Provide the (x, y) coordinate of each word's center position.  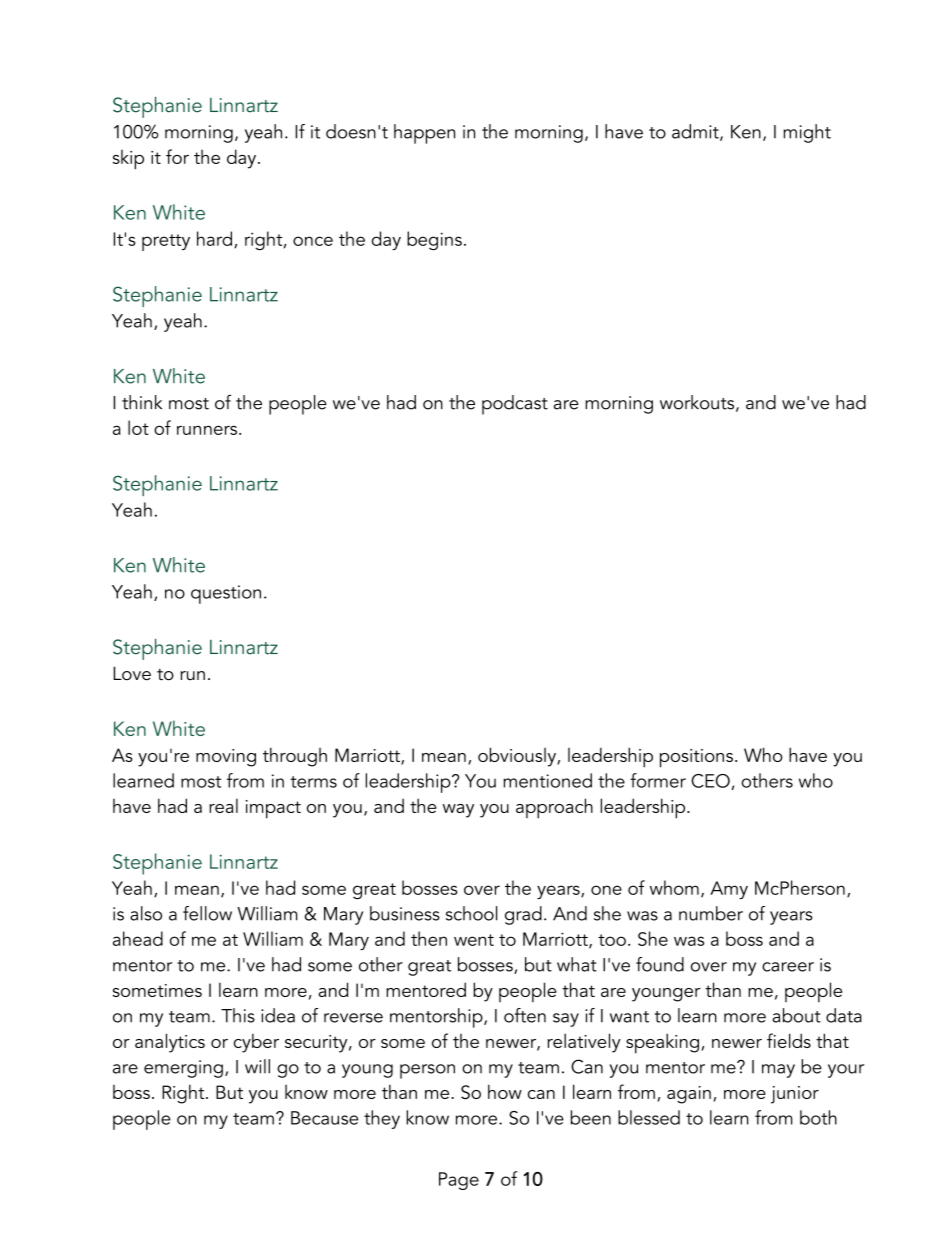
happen (424, 134)
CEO (710, 781)
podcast (515, 405)
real (223, 806)
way (458, 811)
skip (128, 159)
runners (207, 430)
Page (459, 1181)
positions (696, 758)
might (807, 133)
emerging (183, 1069)
